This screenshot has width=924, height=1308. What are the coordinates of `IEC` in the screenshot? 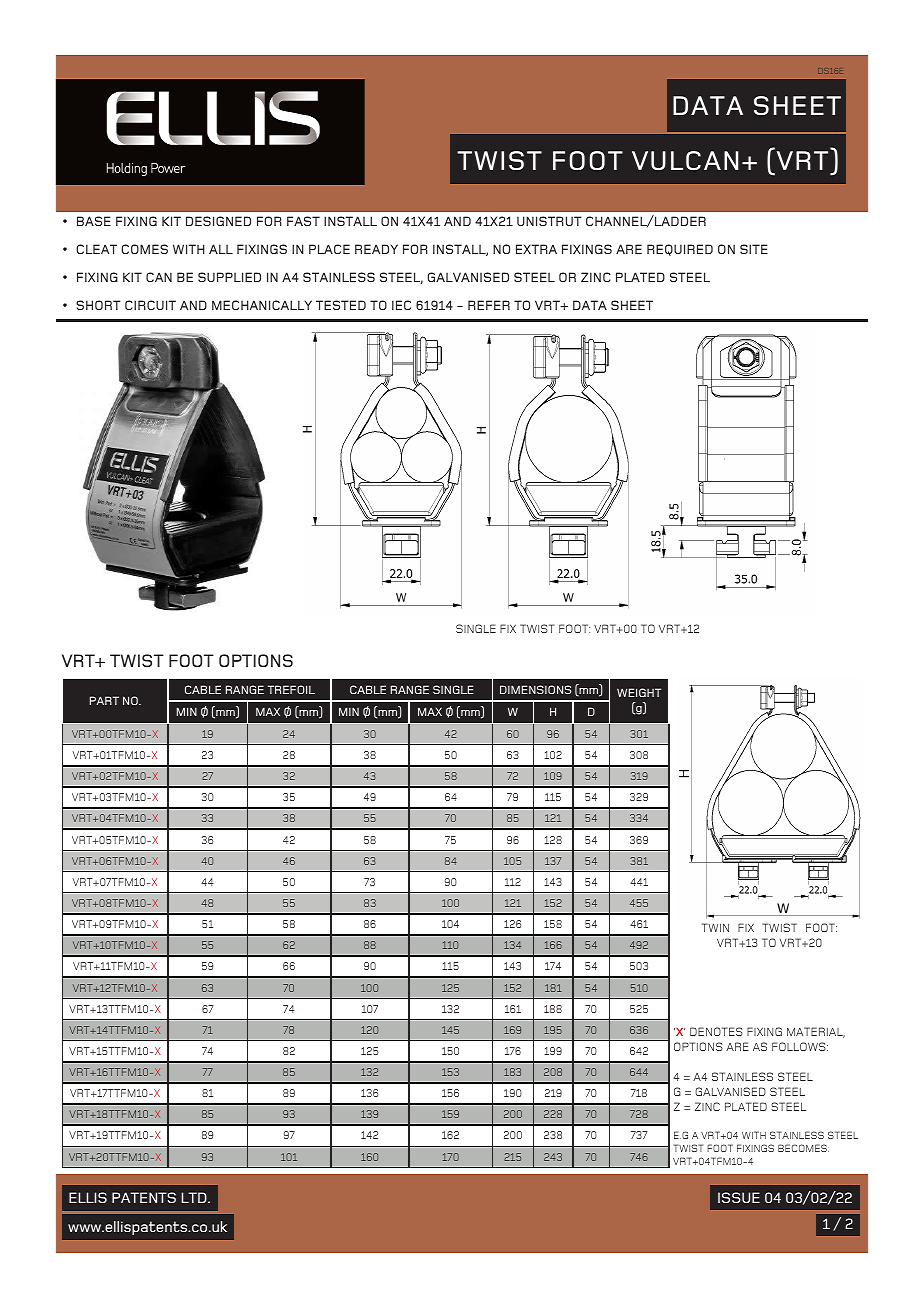 It's located at (401, 305).
